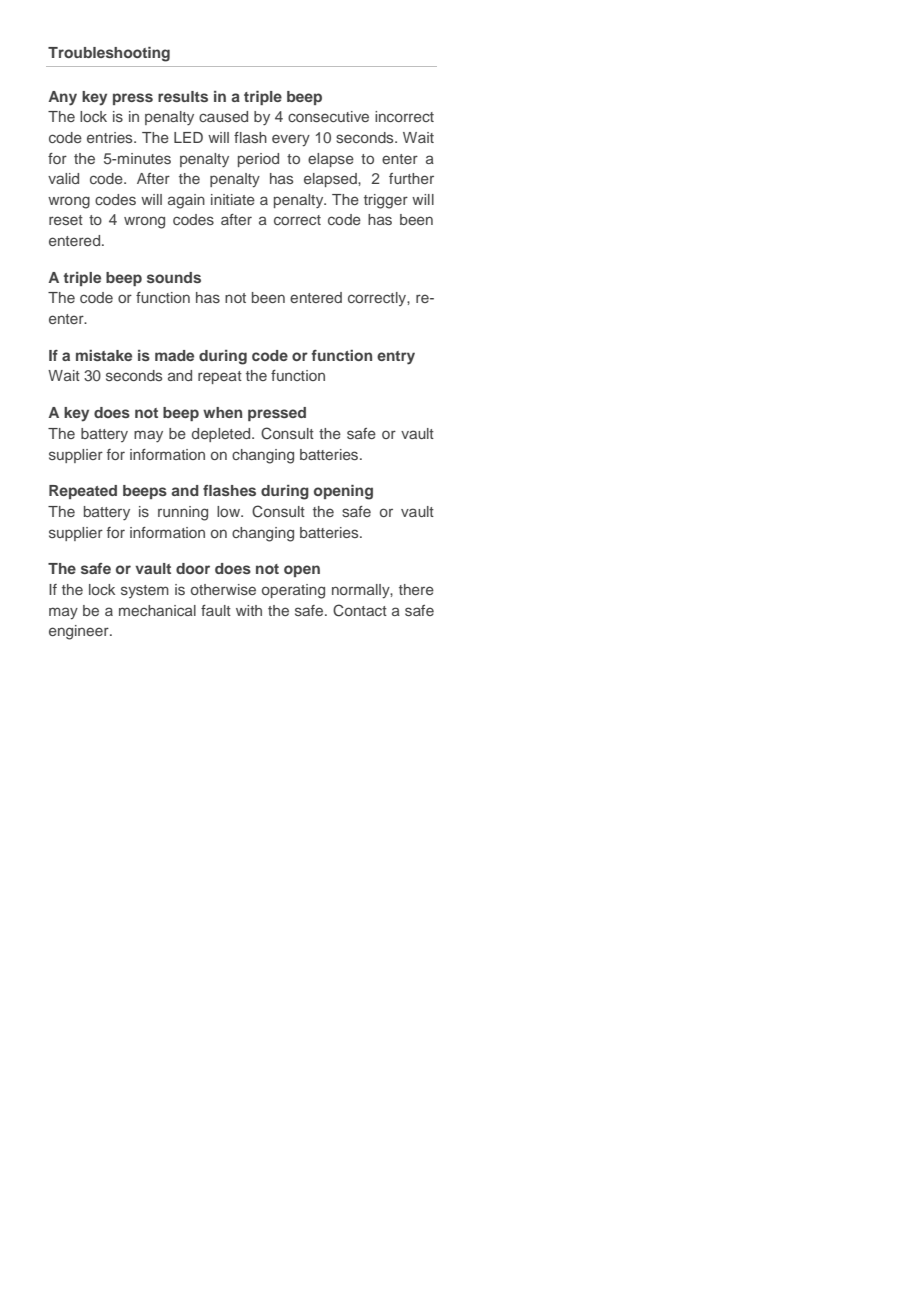 This screenshot has height=1308, width=924. I want to click on there, so click(416, 589).
